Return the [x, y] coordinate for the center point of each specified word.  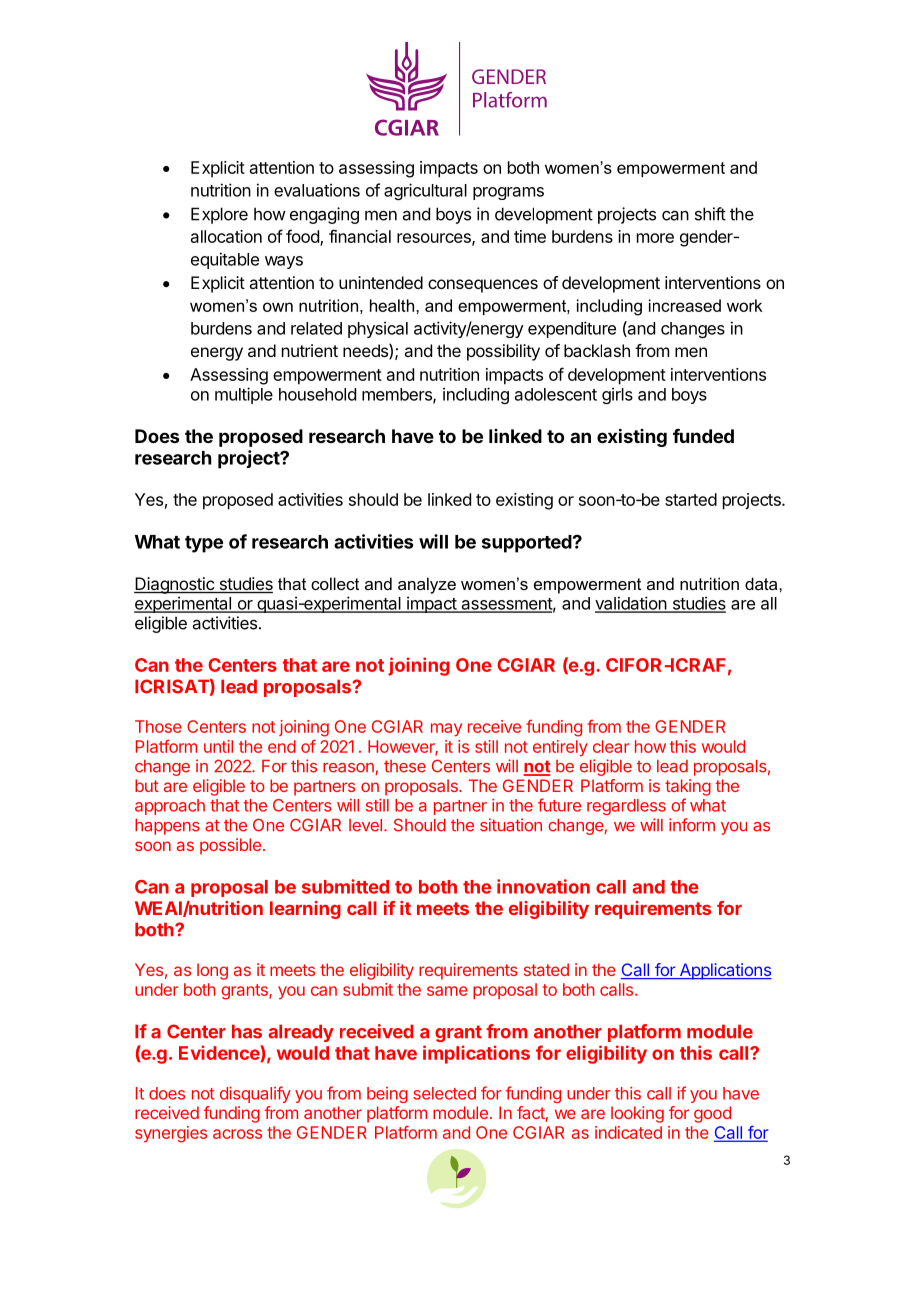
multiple [244, 395]
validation [632, 604]
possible [230, 846]
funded [703, 436]
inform [692, 825]
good [712, 1114]
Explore [219, 215]
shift [710, 214]
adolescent [556, 394]
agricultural [425, 191]
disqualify [255, 1094]
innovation [543, 886]
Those [158, 726]
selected [444, 1093]
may [446, 730]
